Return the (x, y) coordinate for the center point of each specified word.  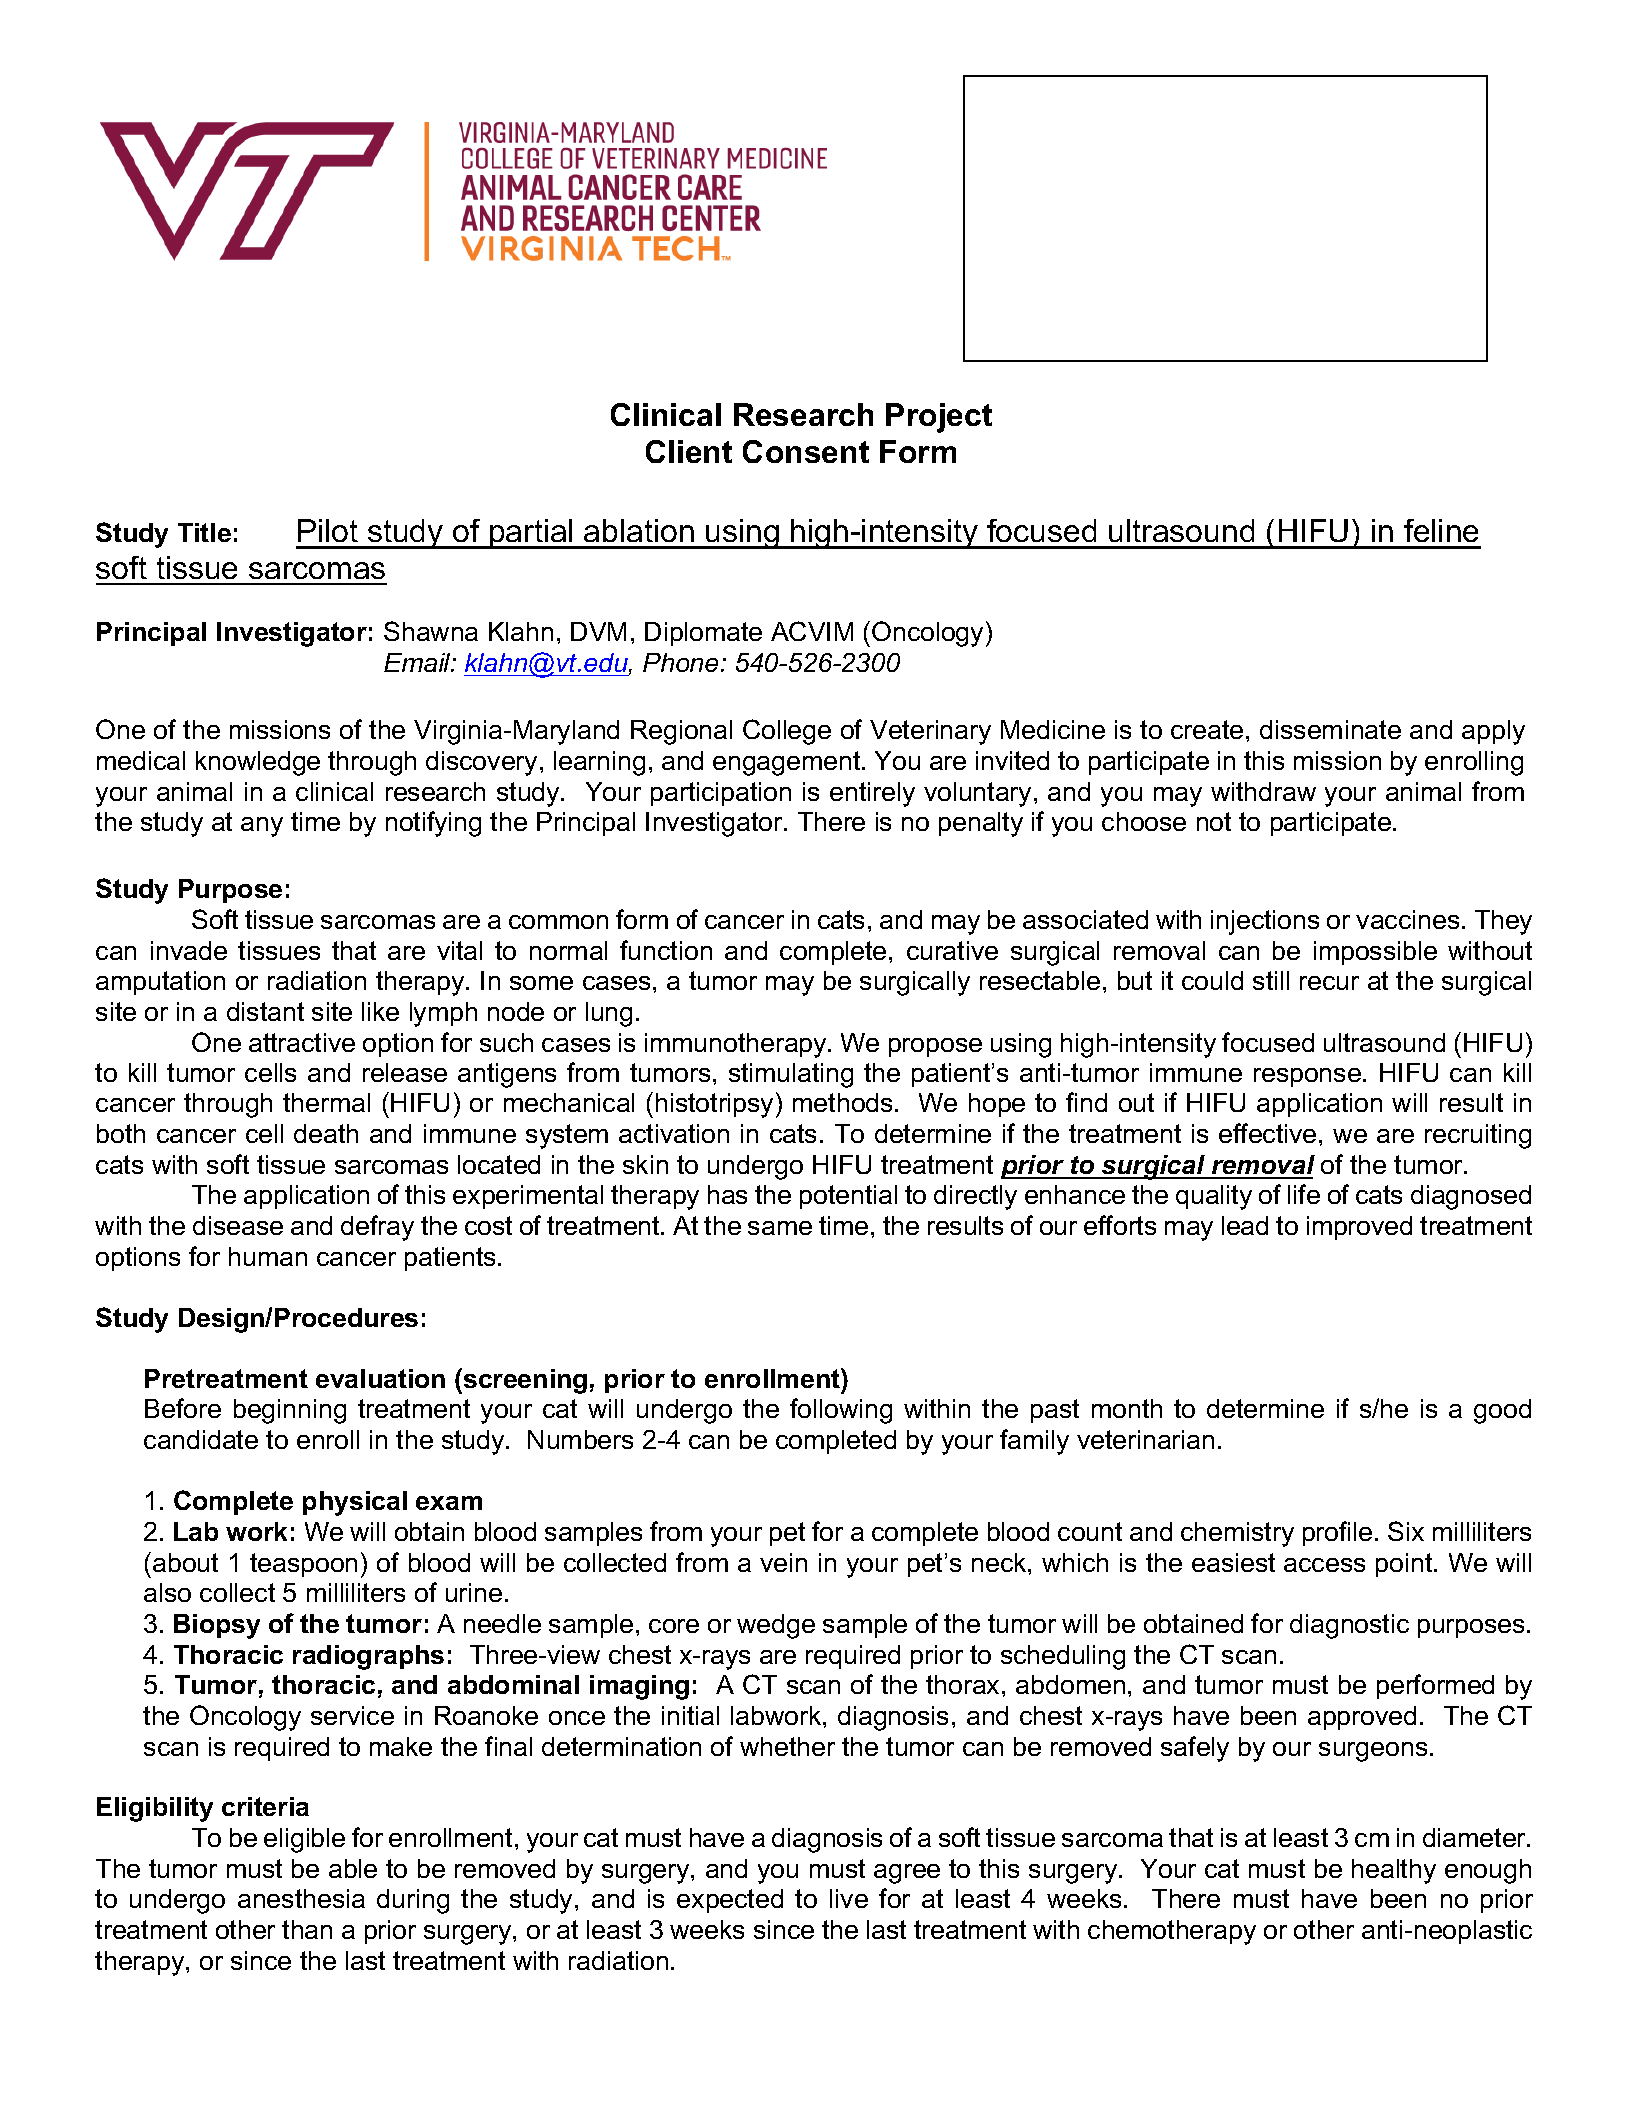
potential (848, 1197)
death (326, 1133)
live (849, 1898)
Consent (806, 451)
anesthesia (301, 1898)
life (1304, 1194)
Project (939, 418)
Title (204, 532)
